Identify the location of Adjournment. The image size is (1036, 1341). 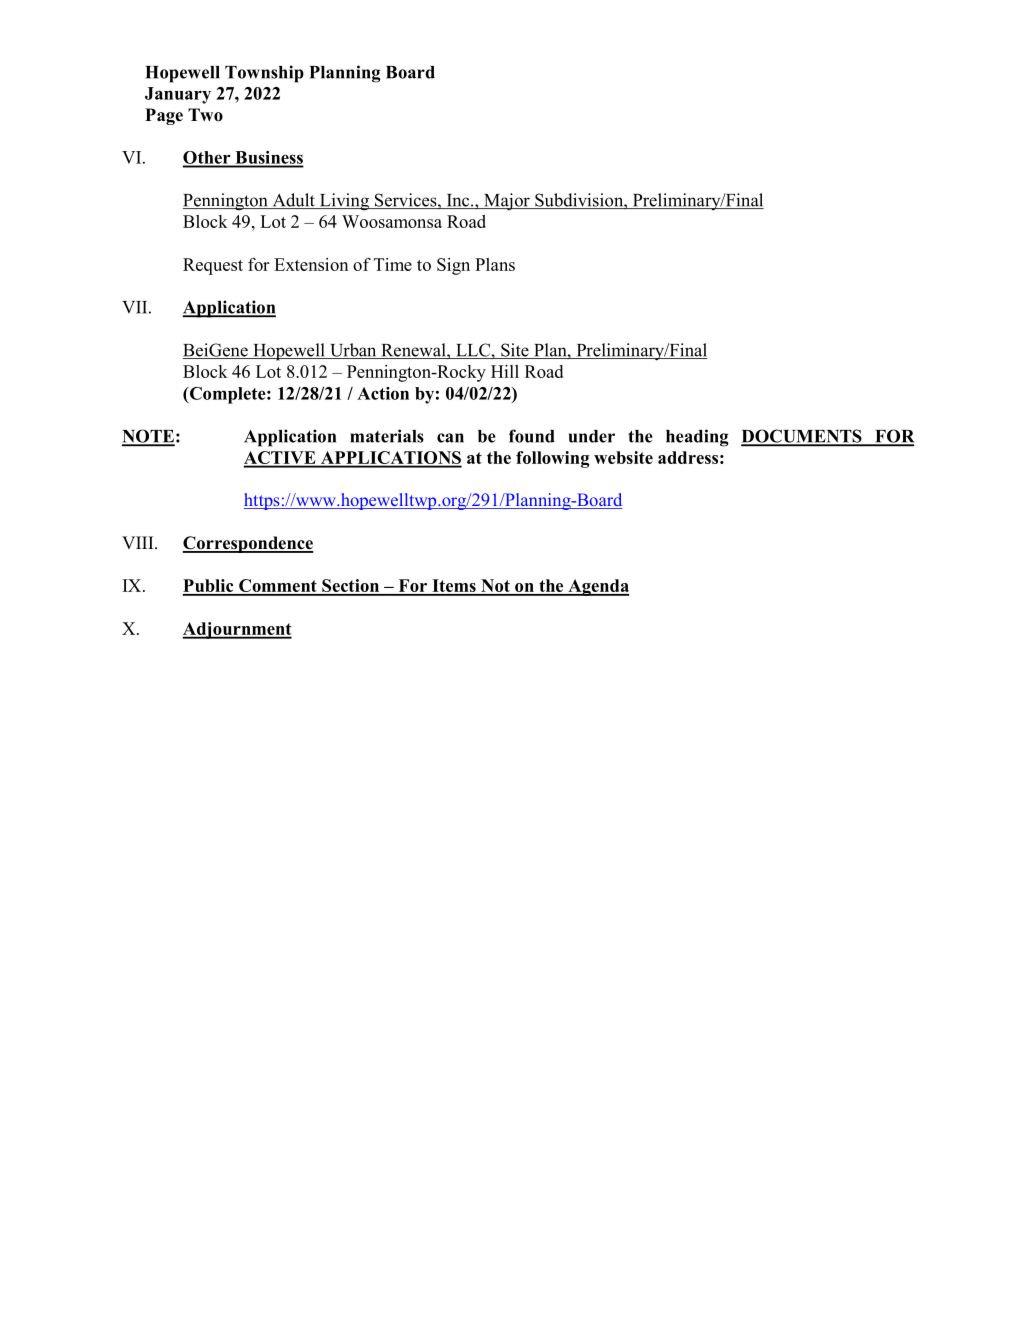
(237, 630).
